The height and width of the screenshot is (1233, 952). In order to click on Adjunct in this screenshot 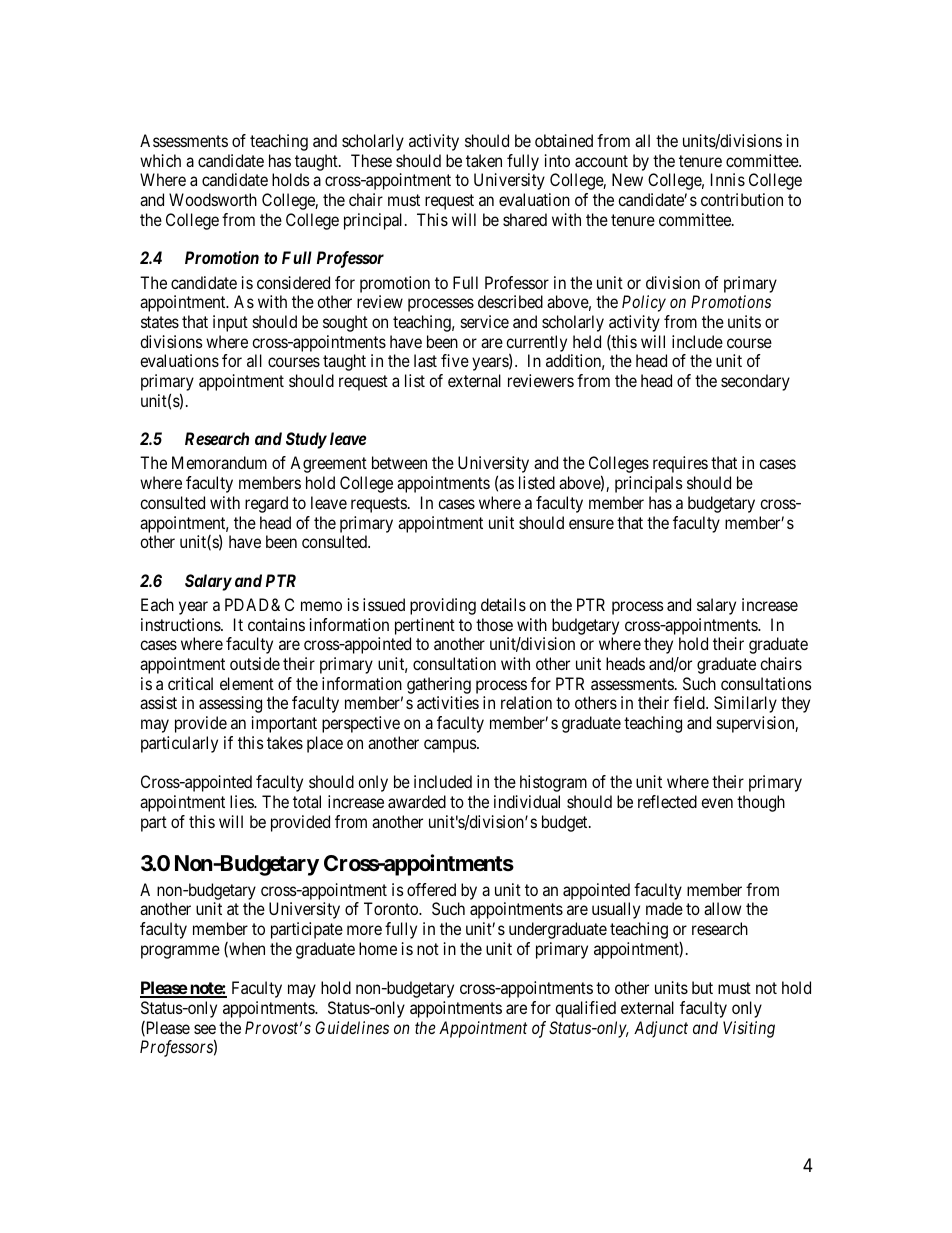, I will do `click(661, 1029)`.
